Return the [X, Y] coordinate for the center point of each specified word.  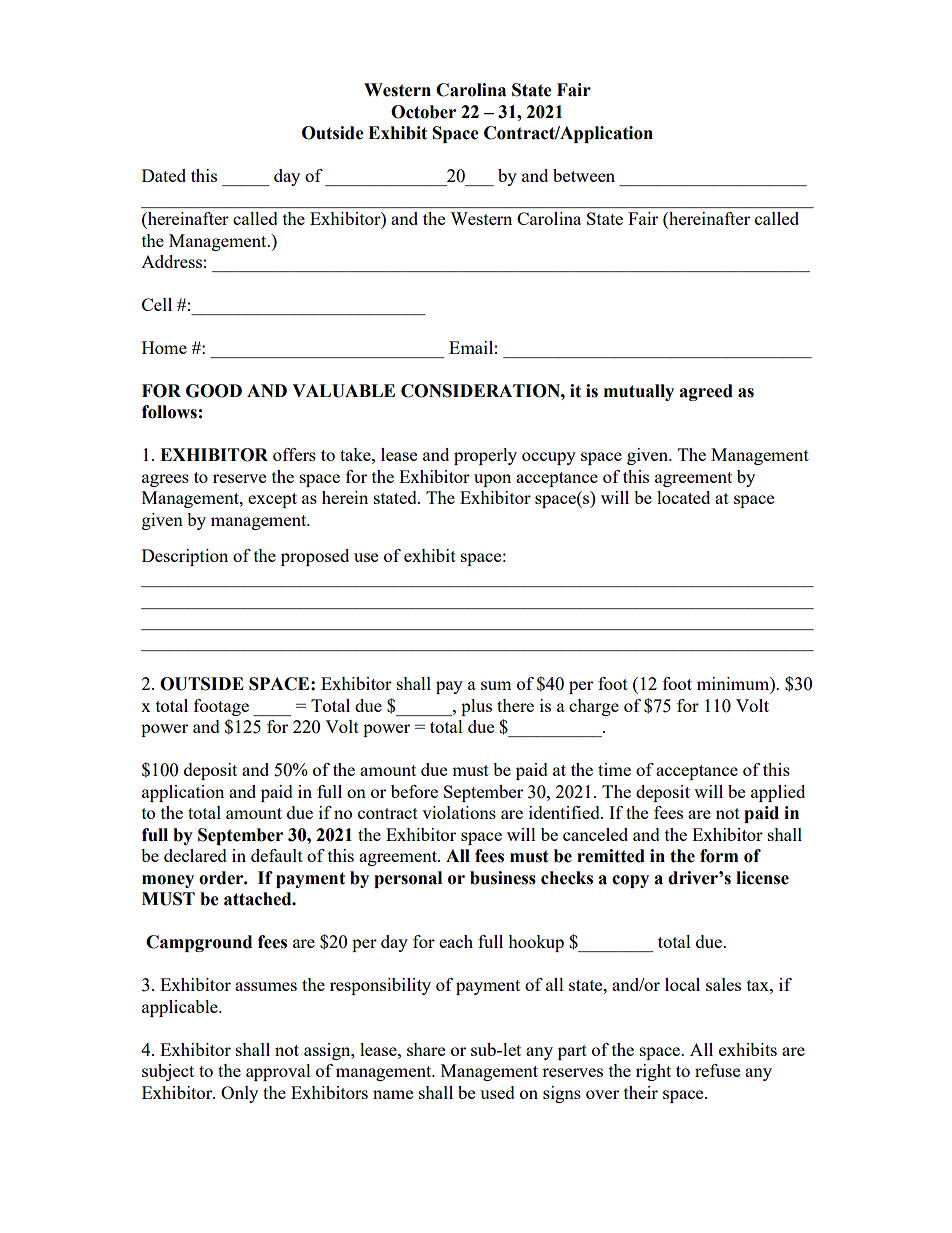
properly [485, 456]
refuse [717, 1070]
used [497, 1092]
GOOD [214, 391]
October [423, 112]
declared [195, 855]
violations [459, 812]
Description [185, 557]
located [683, 497]
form [719, 856]
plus [476, 707]
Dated [164, 175]
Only [239, 1094]
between [584, 175]
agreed [706, 392]
